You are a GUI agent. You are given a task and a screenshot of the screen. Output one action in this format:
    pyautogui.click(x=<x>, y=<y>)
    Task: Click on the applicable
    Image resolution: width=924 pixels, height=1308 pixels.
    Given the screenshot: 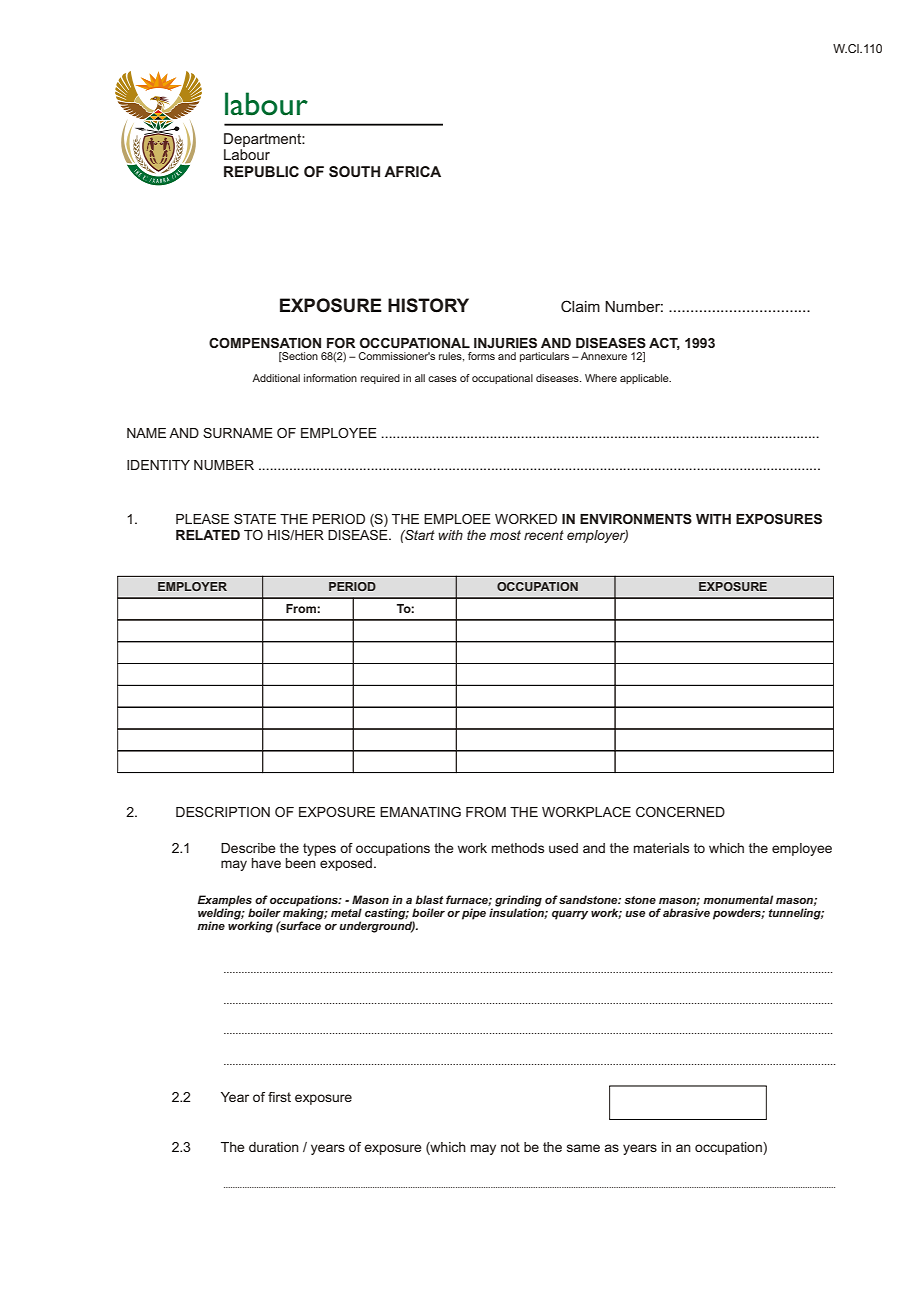 What is the action you would take?
    pyautogui.click(x=645, y=379)
